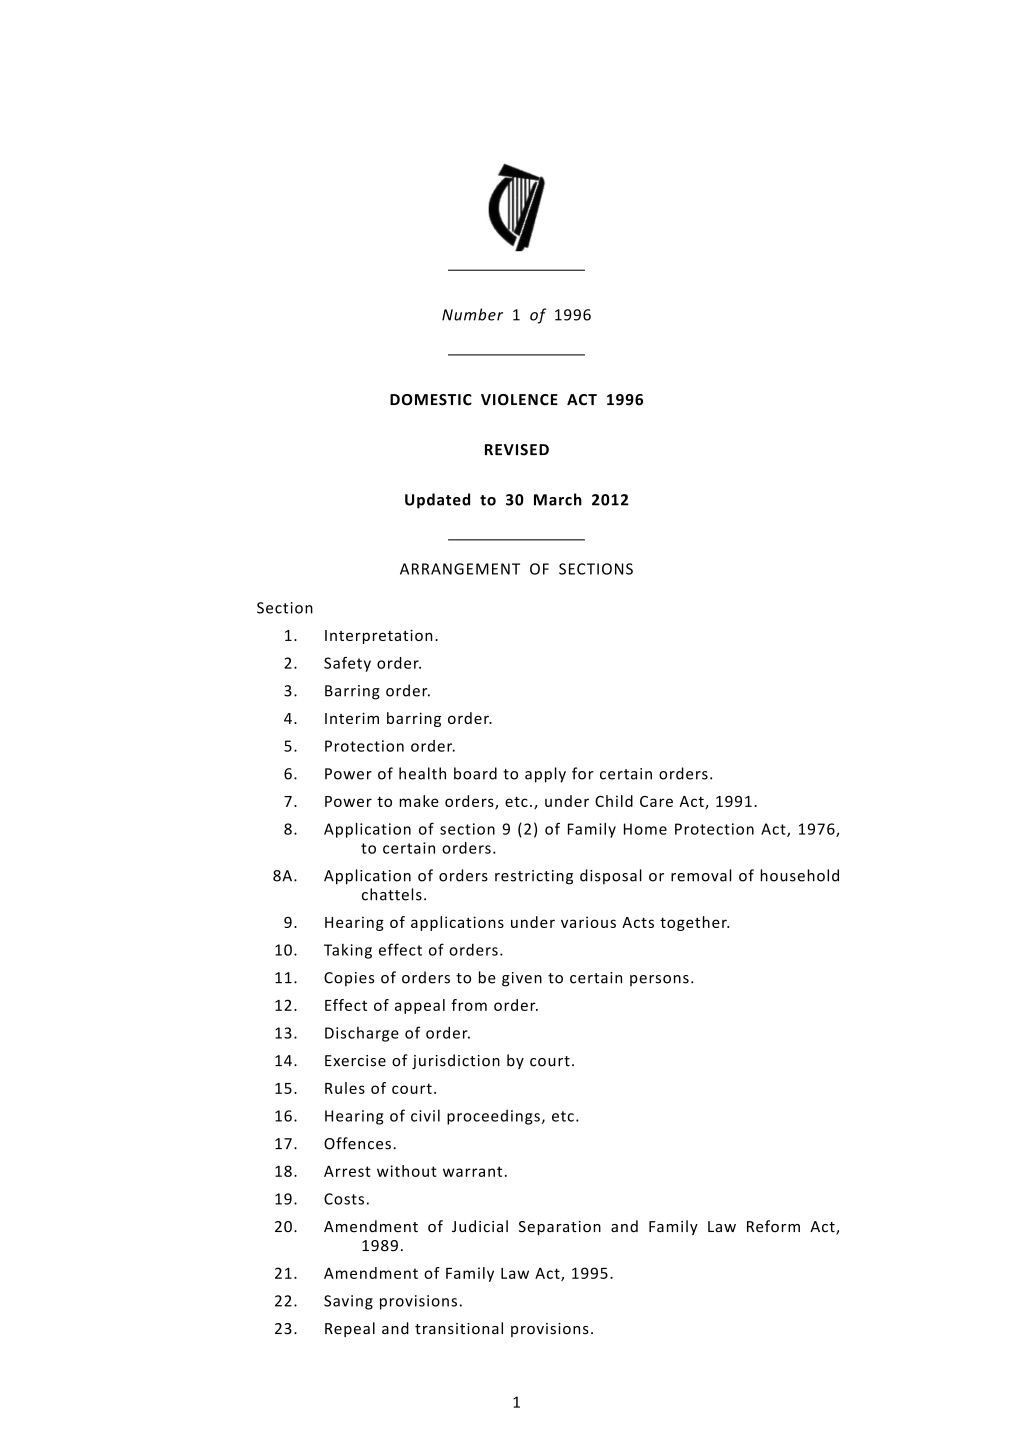 This screenshot has height=1456, width=1033. Describe the element at coordinates (379, 636) in the screenshot. I see `Interpretation` at that location.
